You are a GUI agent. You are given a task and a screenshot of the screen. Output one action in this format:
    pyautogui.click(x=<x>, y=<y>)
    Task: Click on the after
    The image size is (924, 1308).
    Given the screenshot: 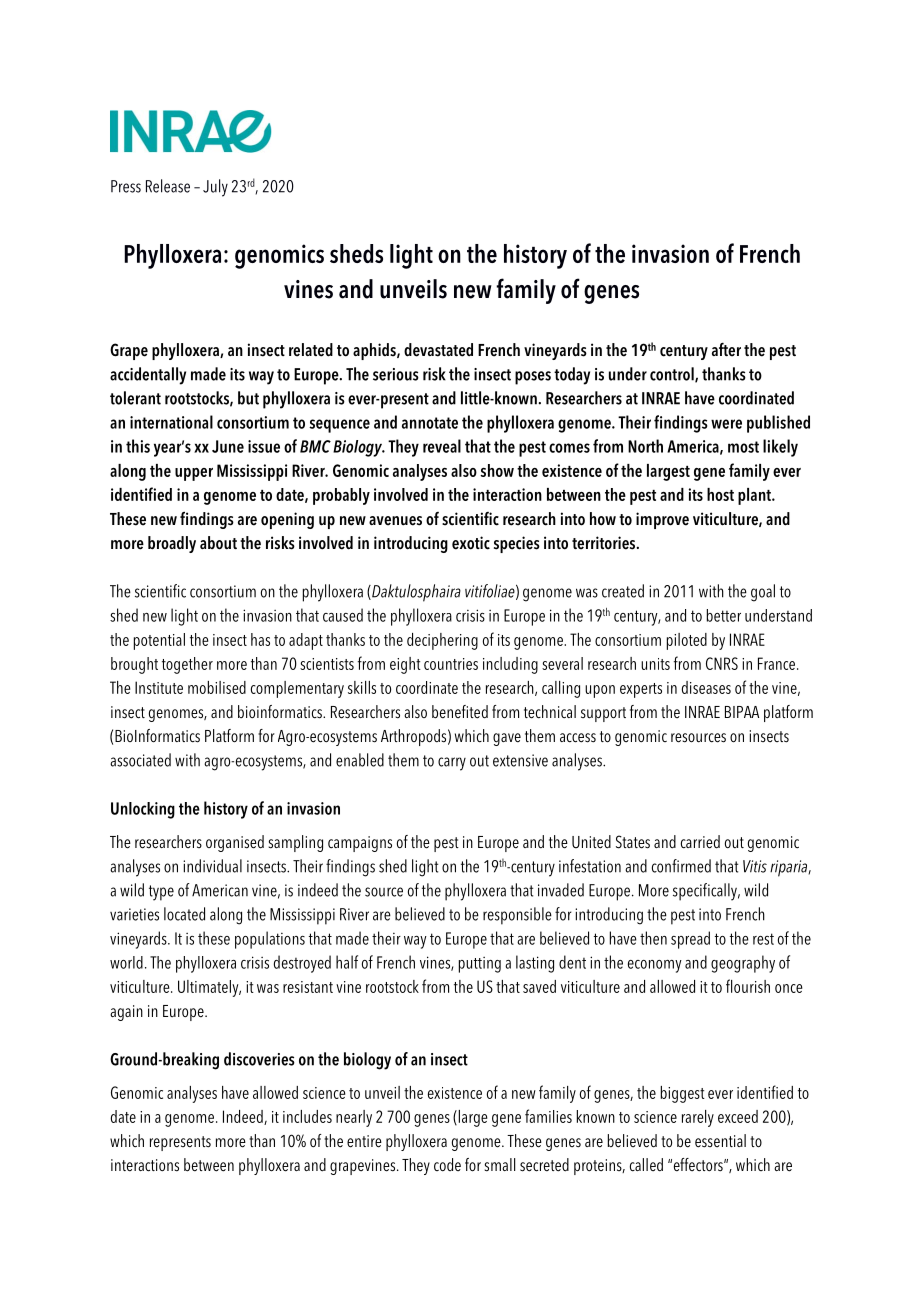 What is the action you would take?
    pyautogui.click(x=726, y=349)
